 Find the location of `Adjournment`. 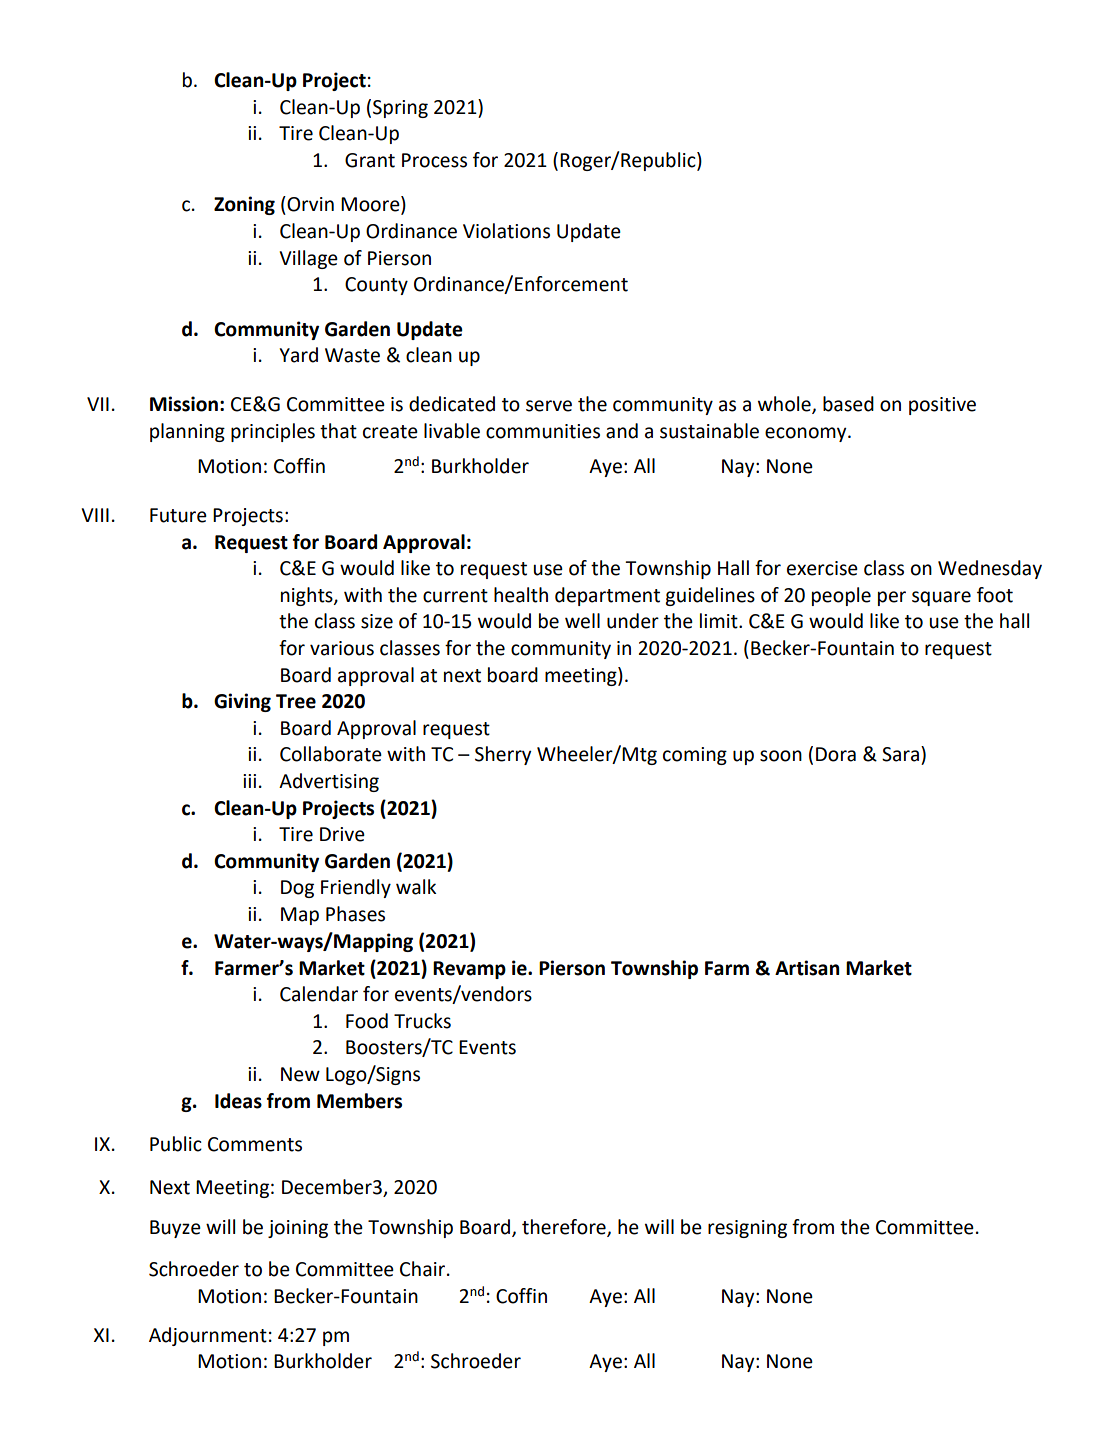

Adjournment is located at coordinates (208, 1336).
